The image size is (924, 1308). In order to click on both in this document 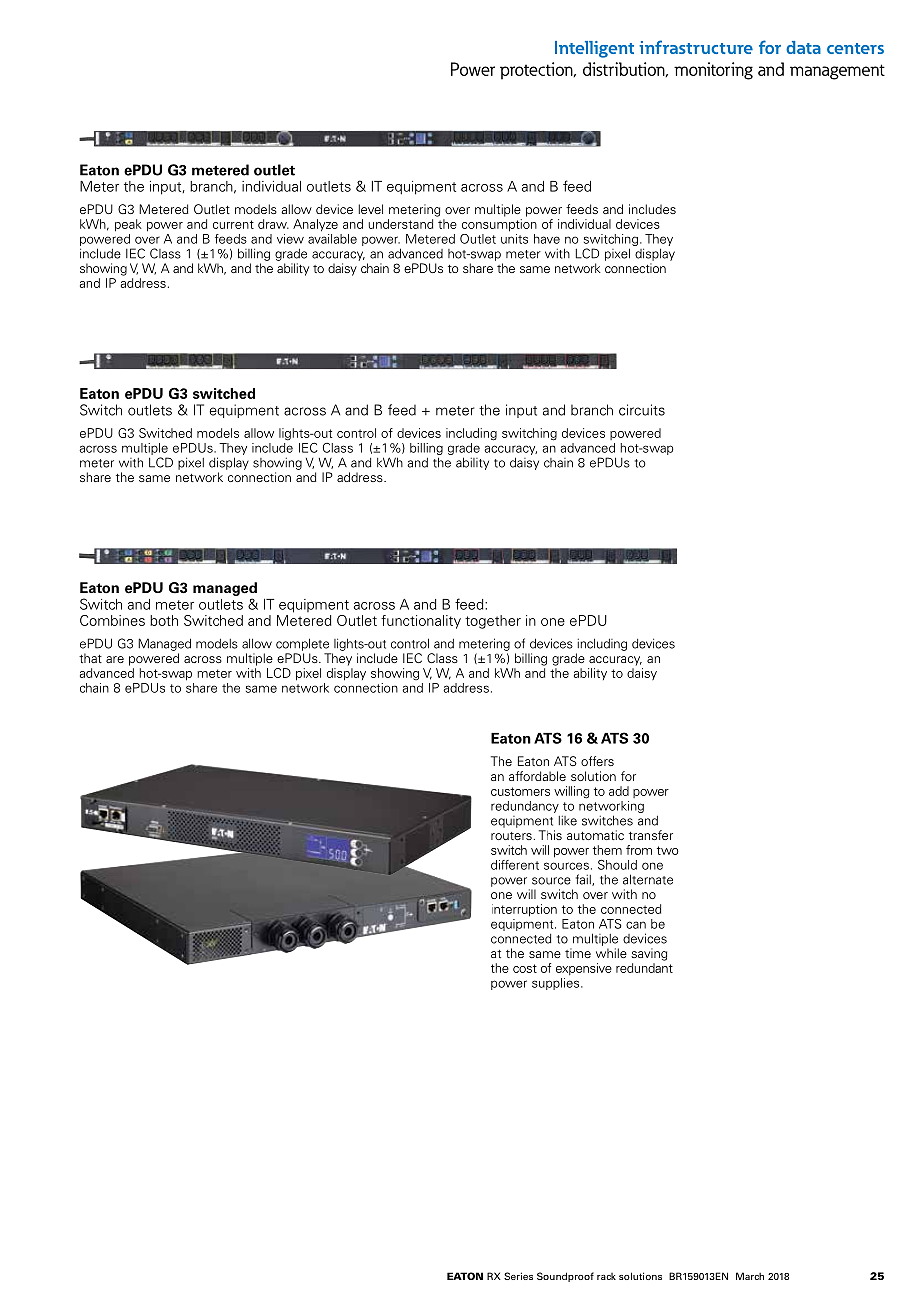, I will do `click(164, 620)`.
